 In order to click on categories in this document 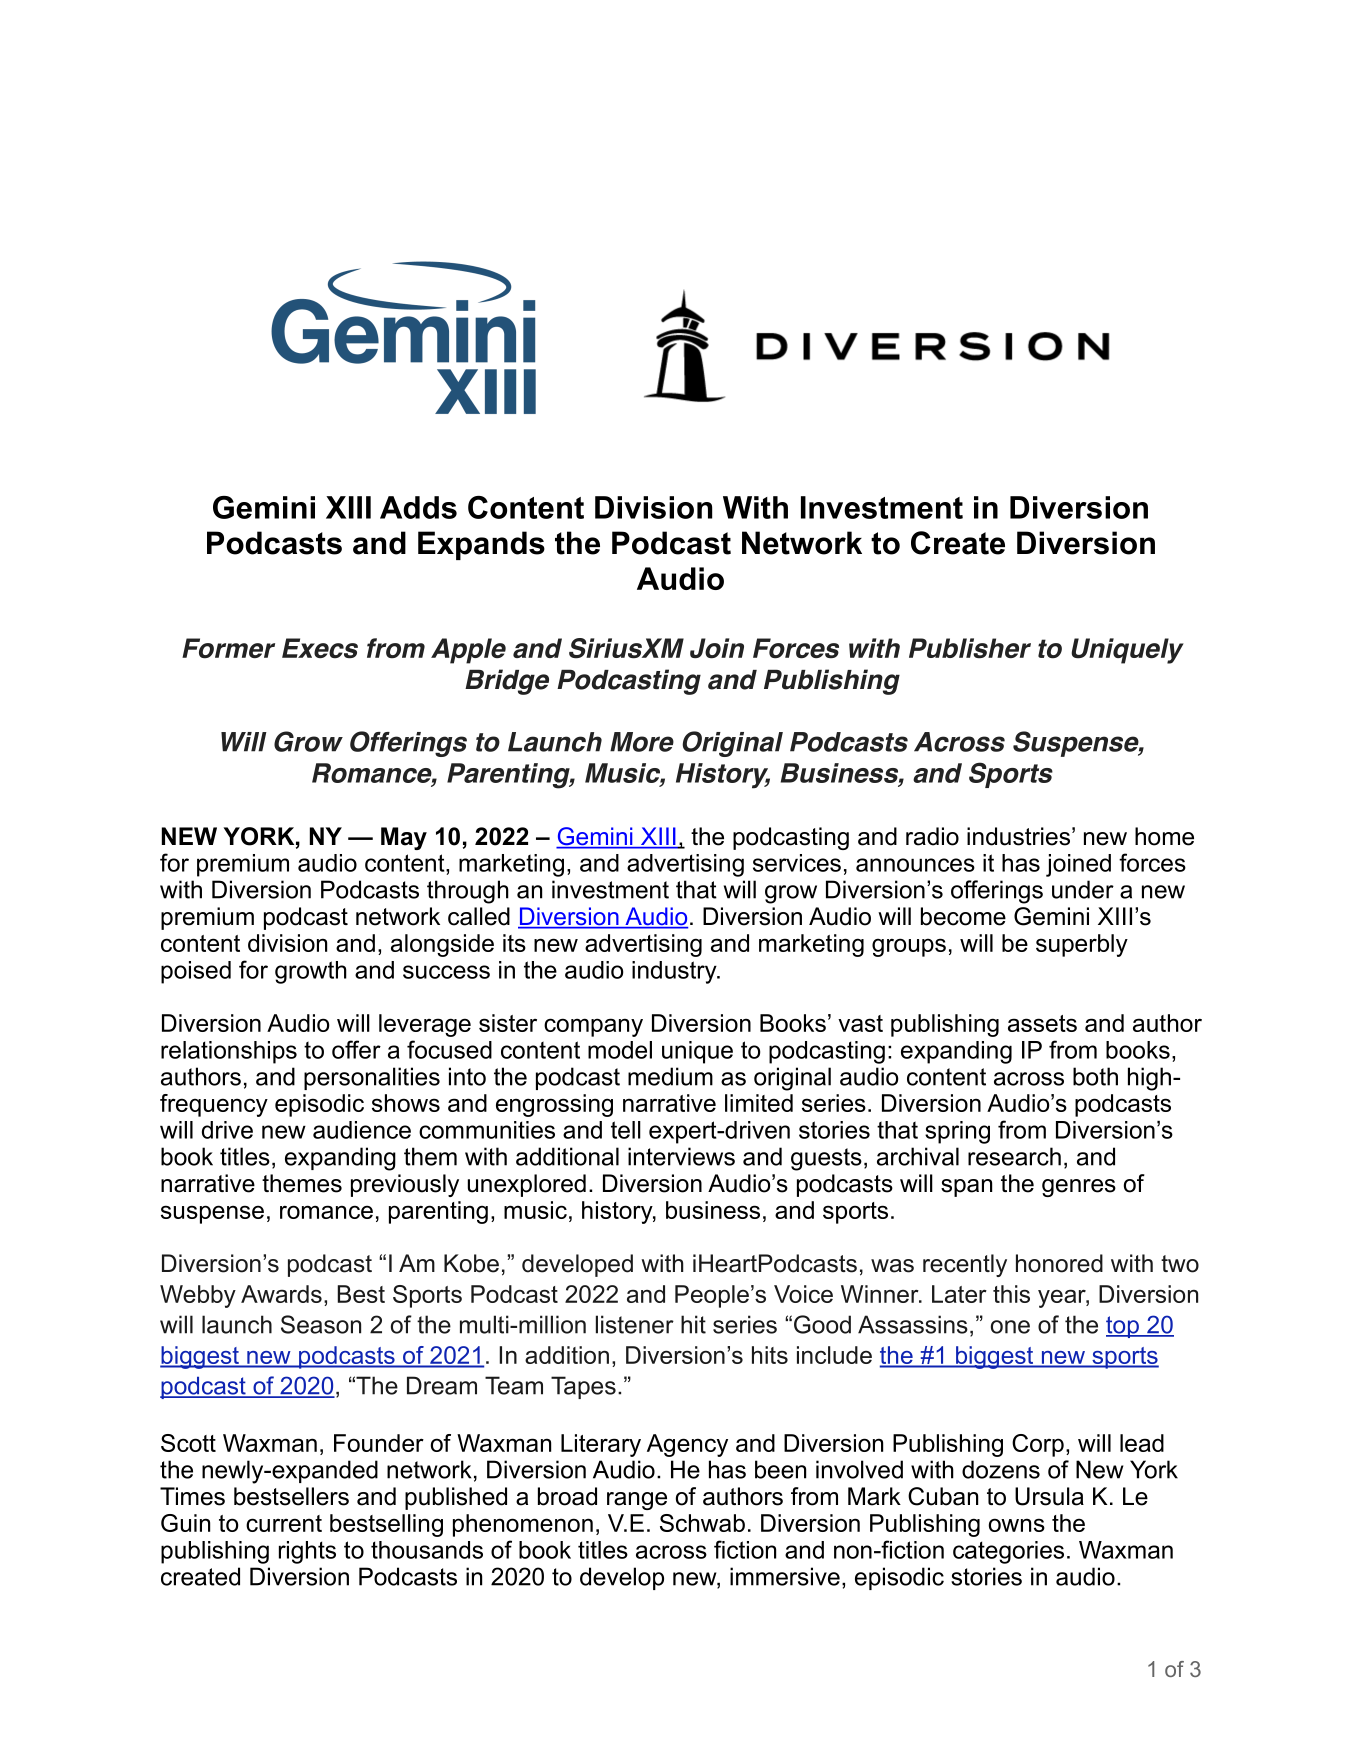, I will do `click(1008, 1552)`.
